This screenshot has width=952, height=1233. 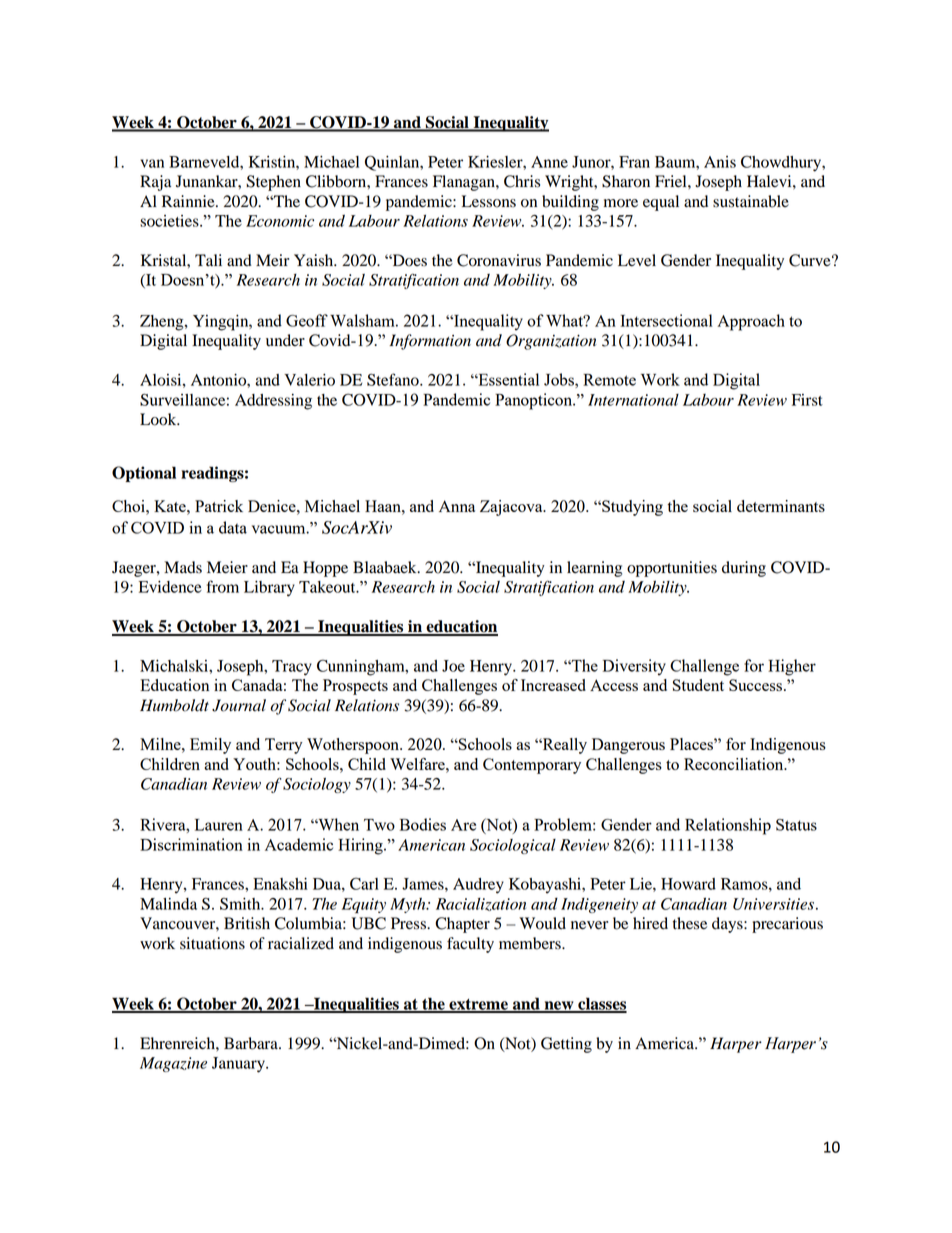 I want to click on Emily, so click(x=210, y=746).
